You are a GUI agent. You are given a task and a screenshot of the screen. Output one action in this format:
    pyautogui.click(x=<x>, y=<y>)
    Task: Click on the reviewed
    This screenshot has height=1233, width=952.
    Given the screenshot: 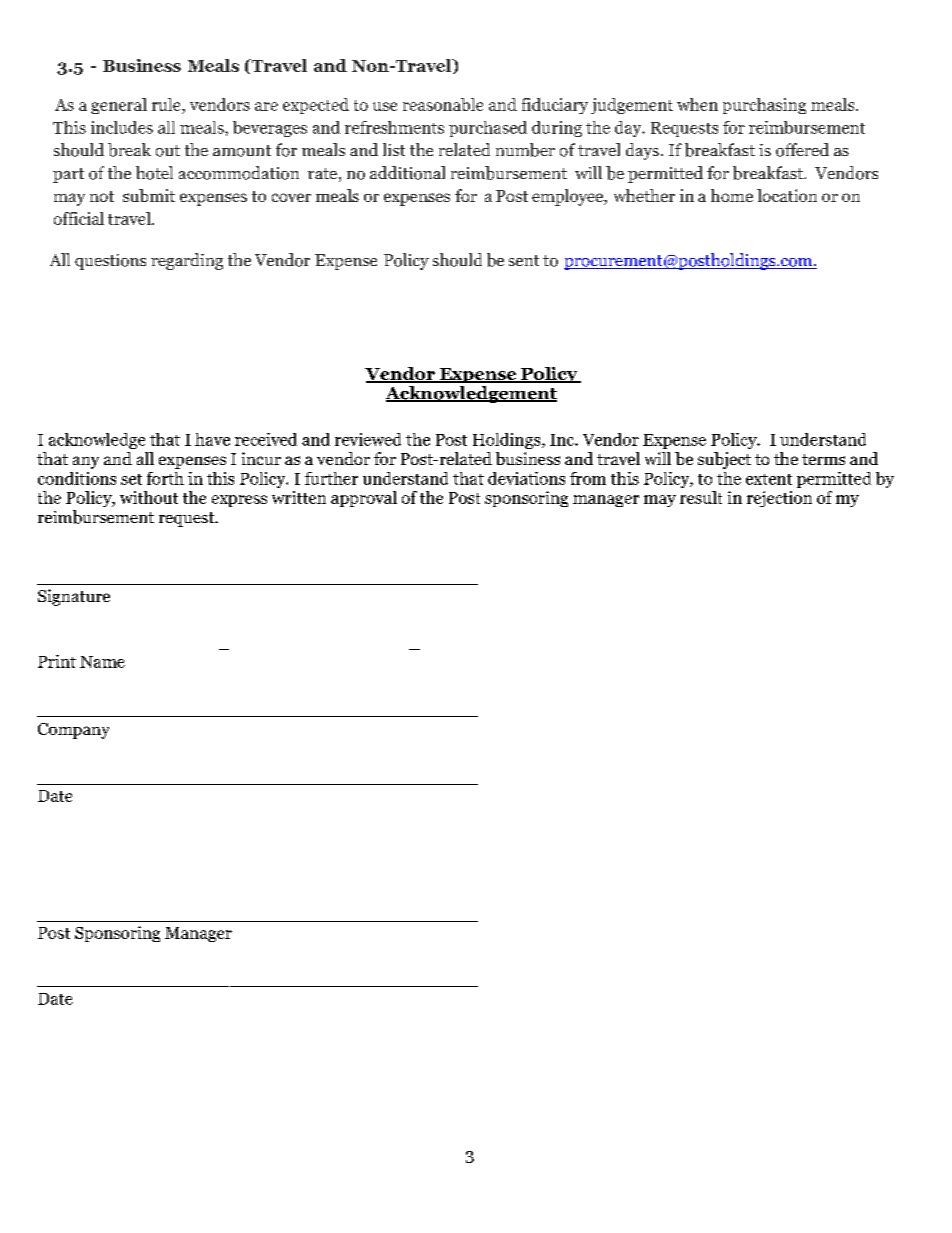 What is the action you would take?
    pyautogui.click(x=368, y=439)
